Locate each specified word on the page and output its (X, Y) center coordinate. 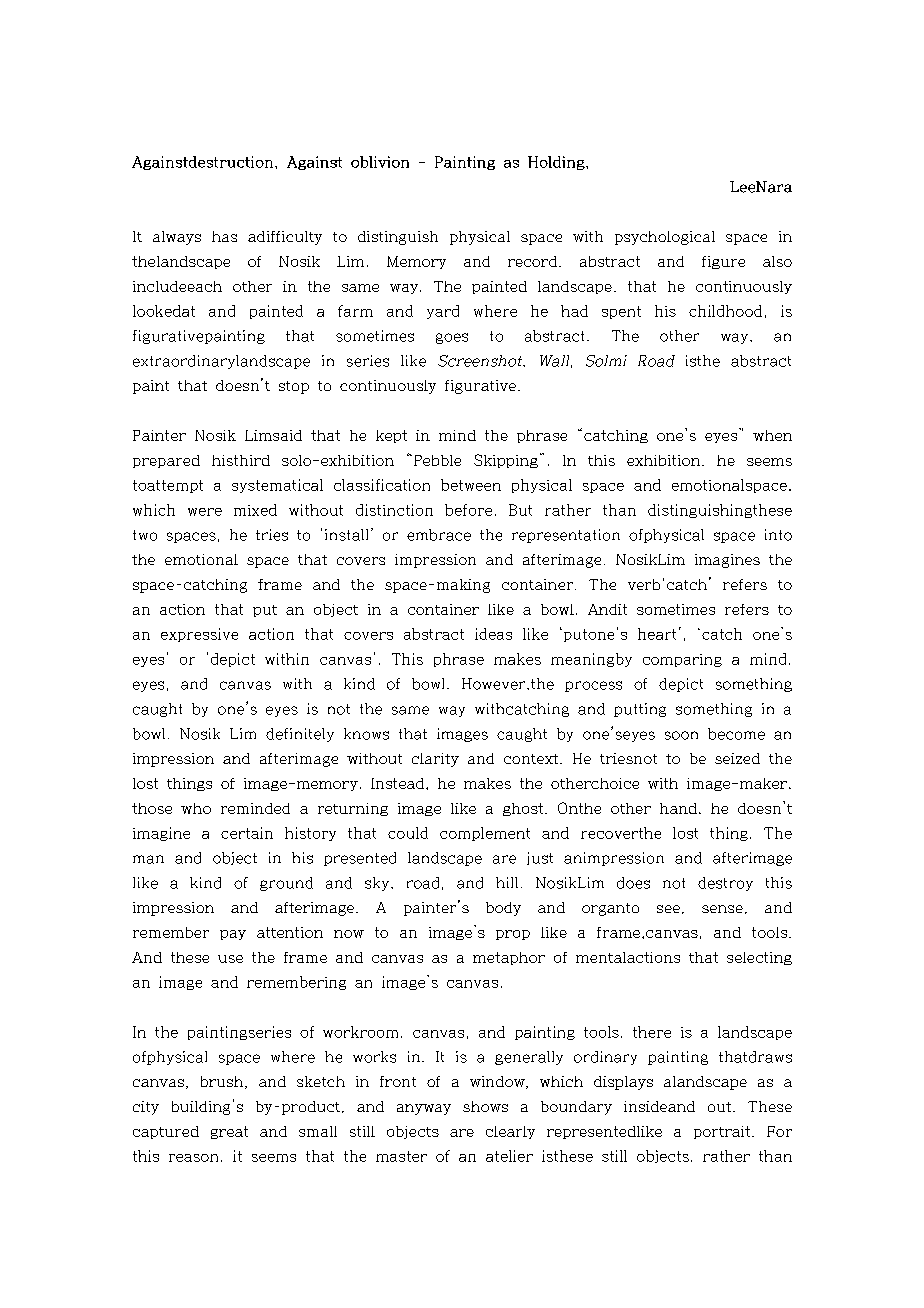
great (229, 1132)
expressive (199, 635)
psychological (665, 238)
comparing (682, 660)
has (224, 236)
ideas (493, 634)
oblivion (380, 162)
